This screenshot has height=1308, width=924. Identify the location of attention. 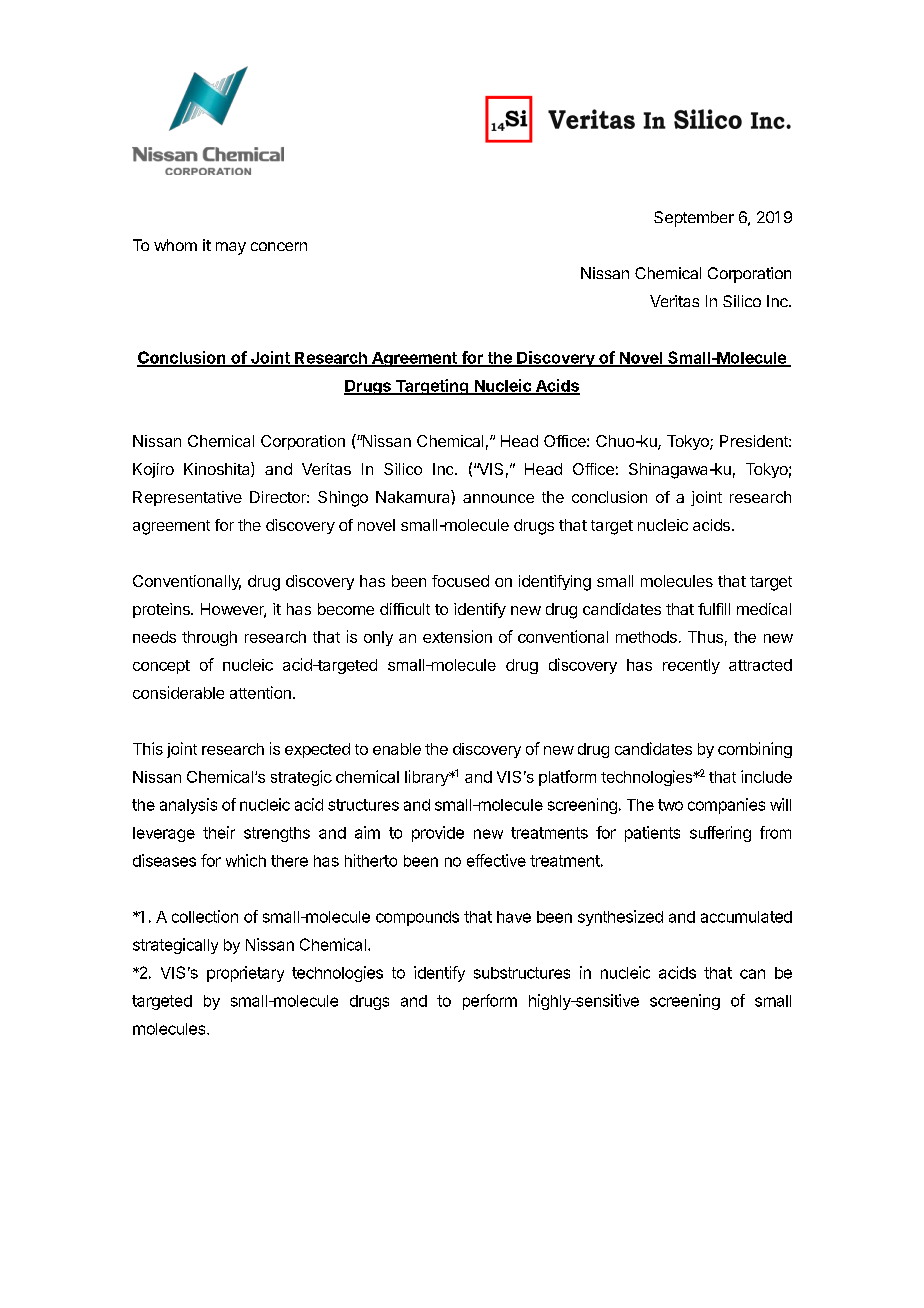
(260, 692).
